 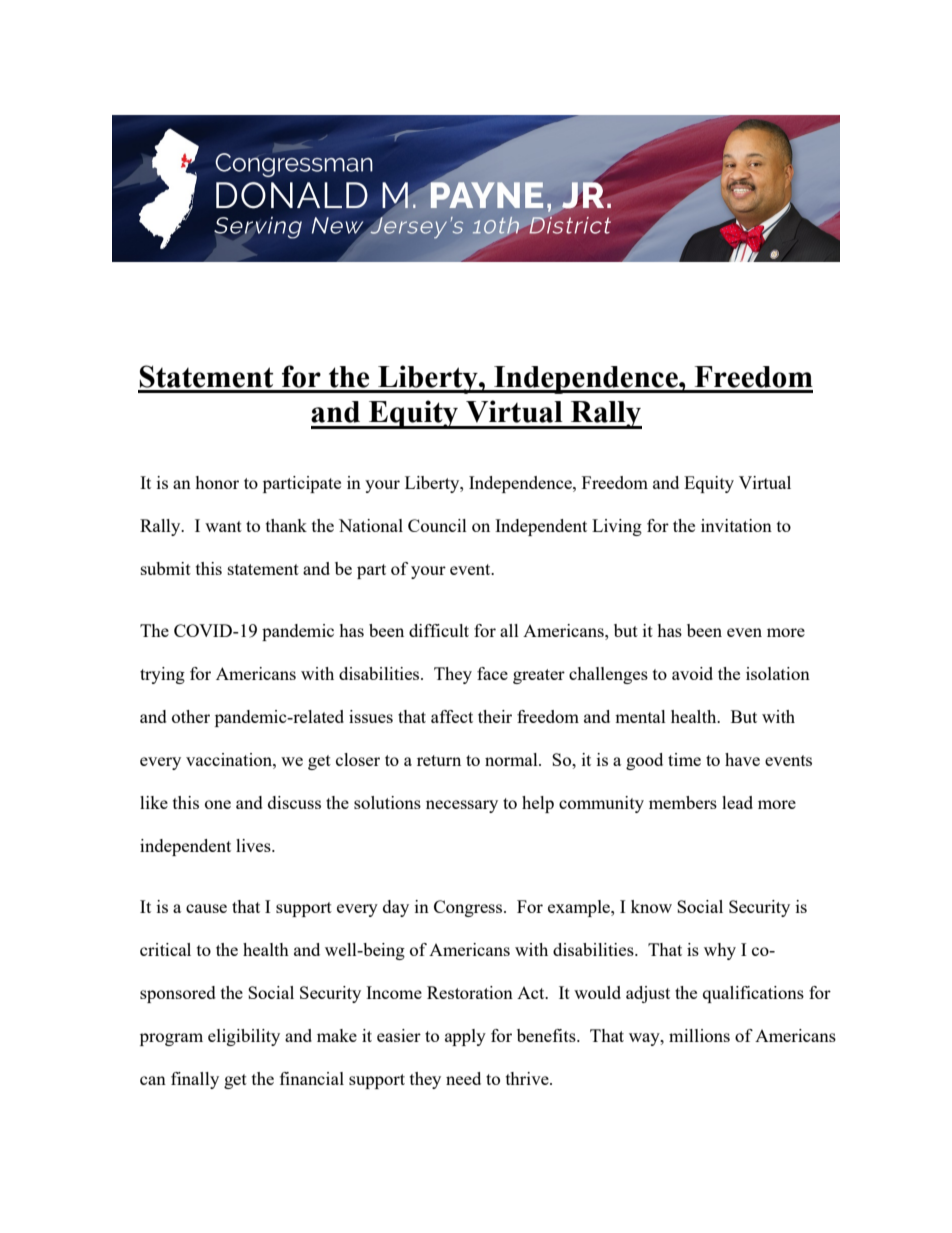 What do you see at coordinates (195, 1080) in the image?
I see `finally` at bounding box center [195, 1080].
